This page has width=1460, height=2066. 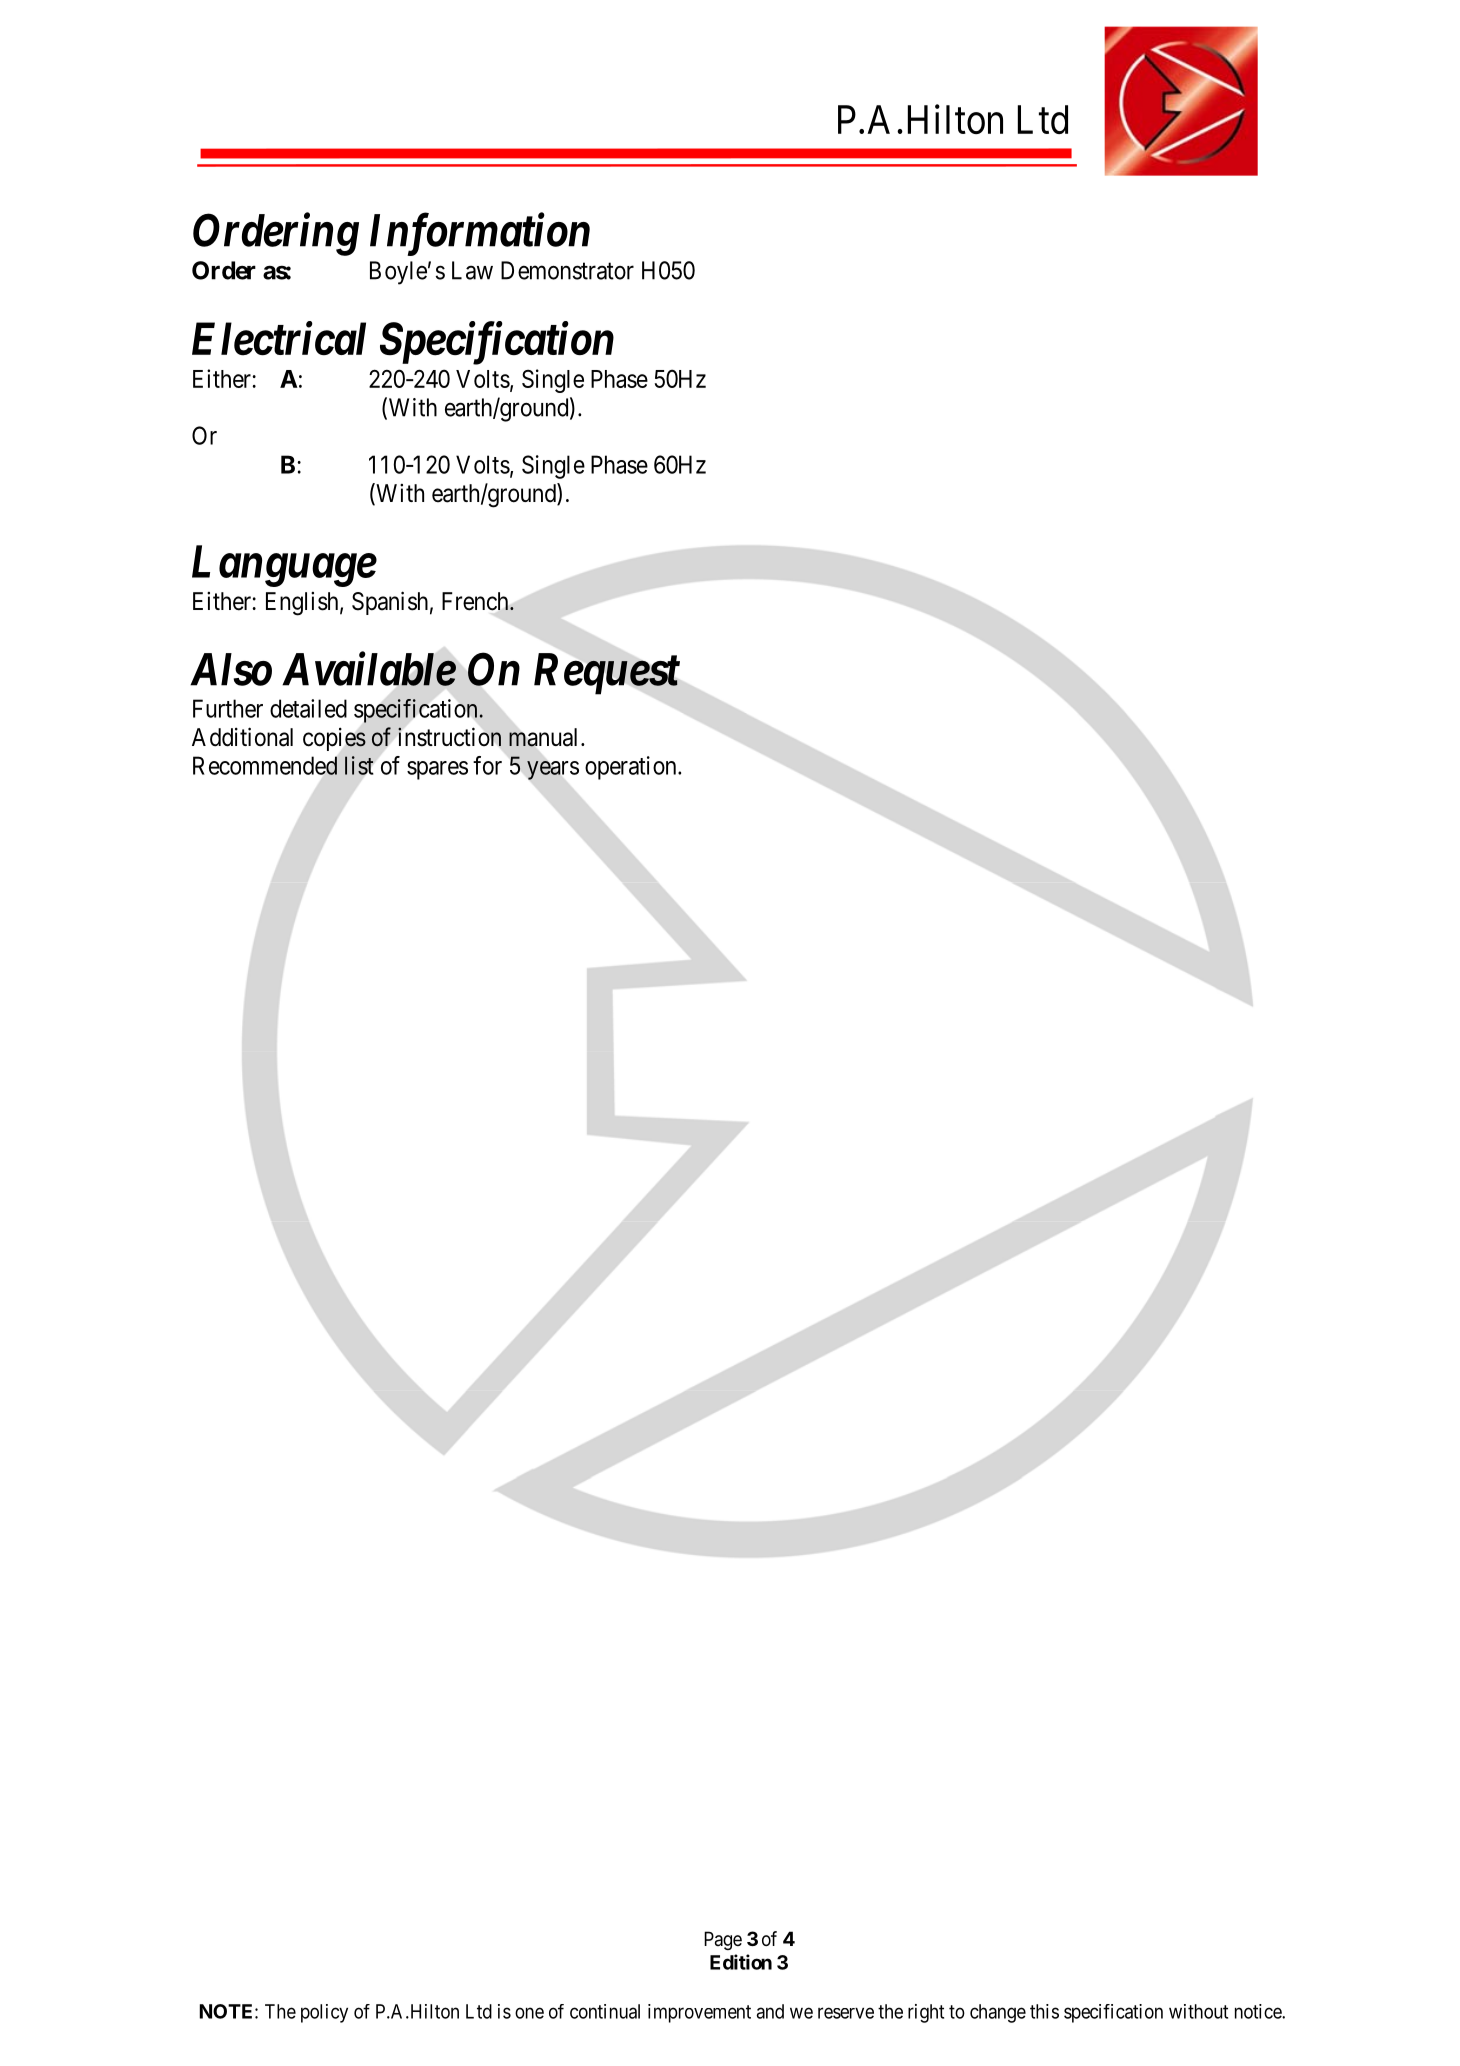 I want to click on this, so click(x=1044, y=2011).
